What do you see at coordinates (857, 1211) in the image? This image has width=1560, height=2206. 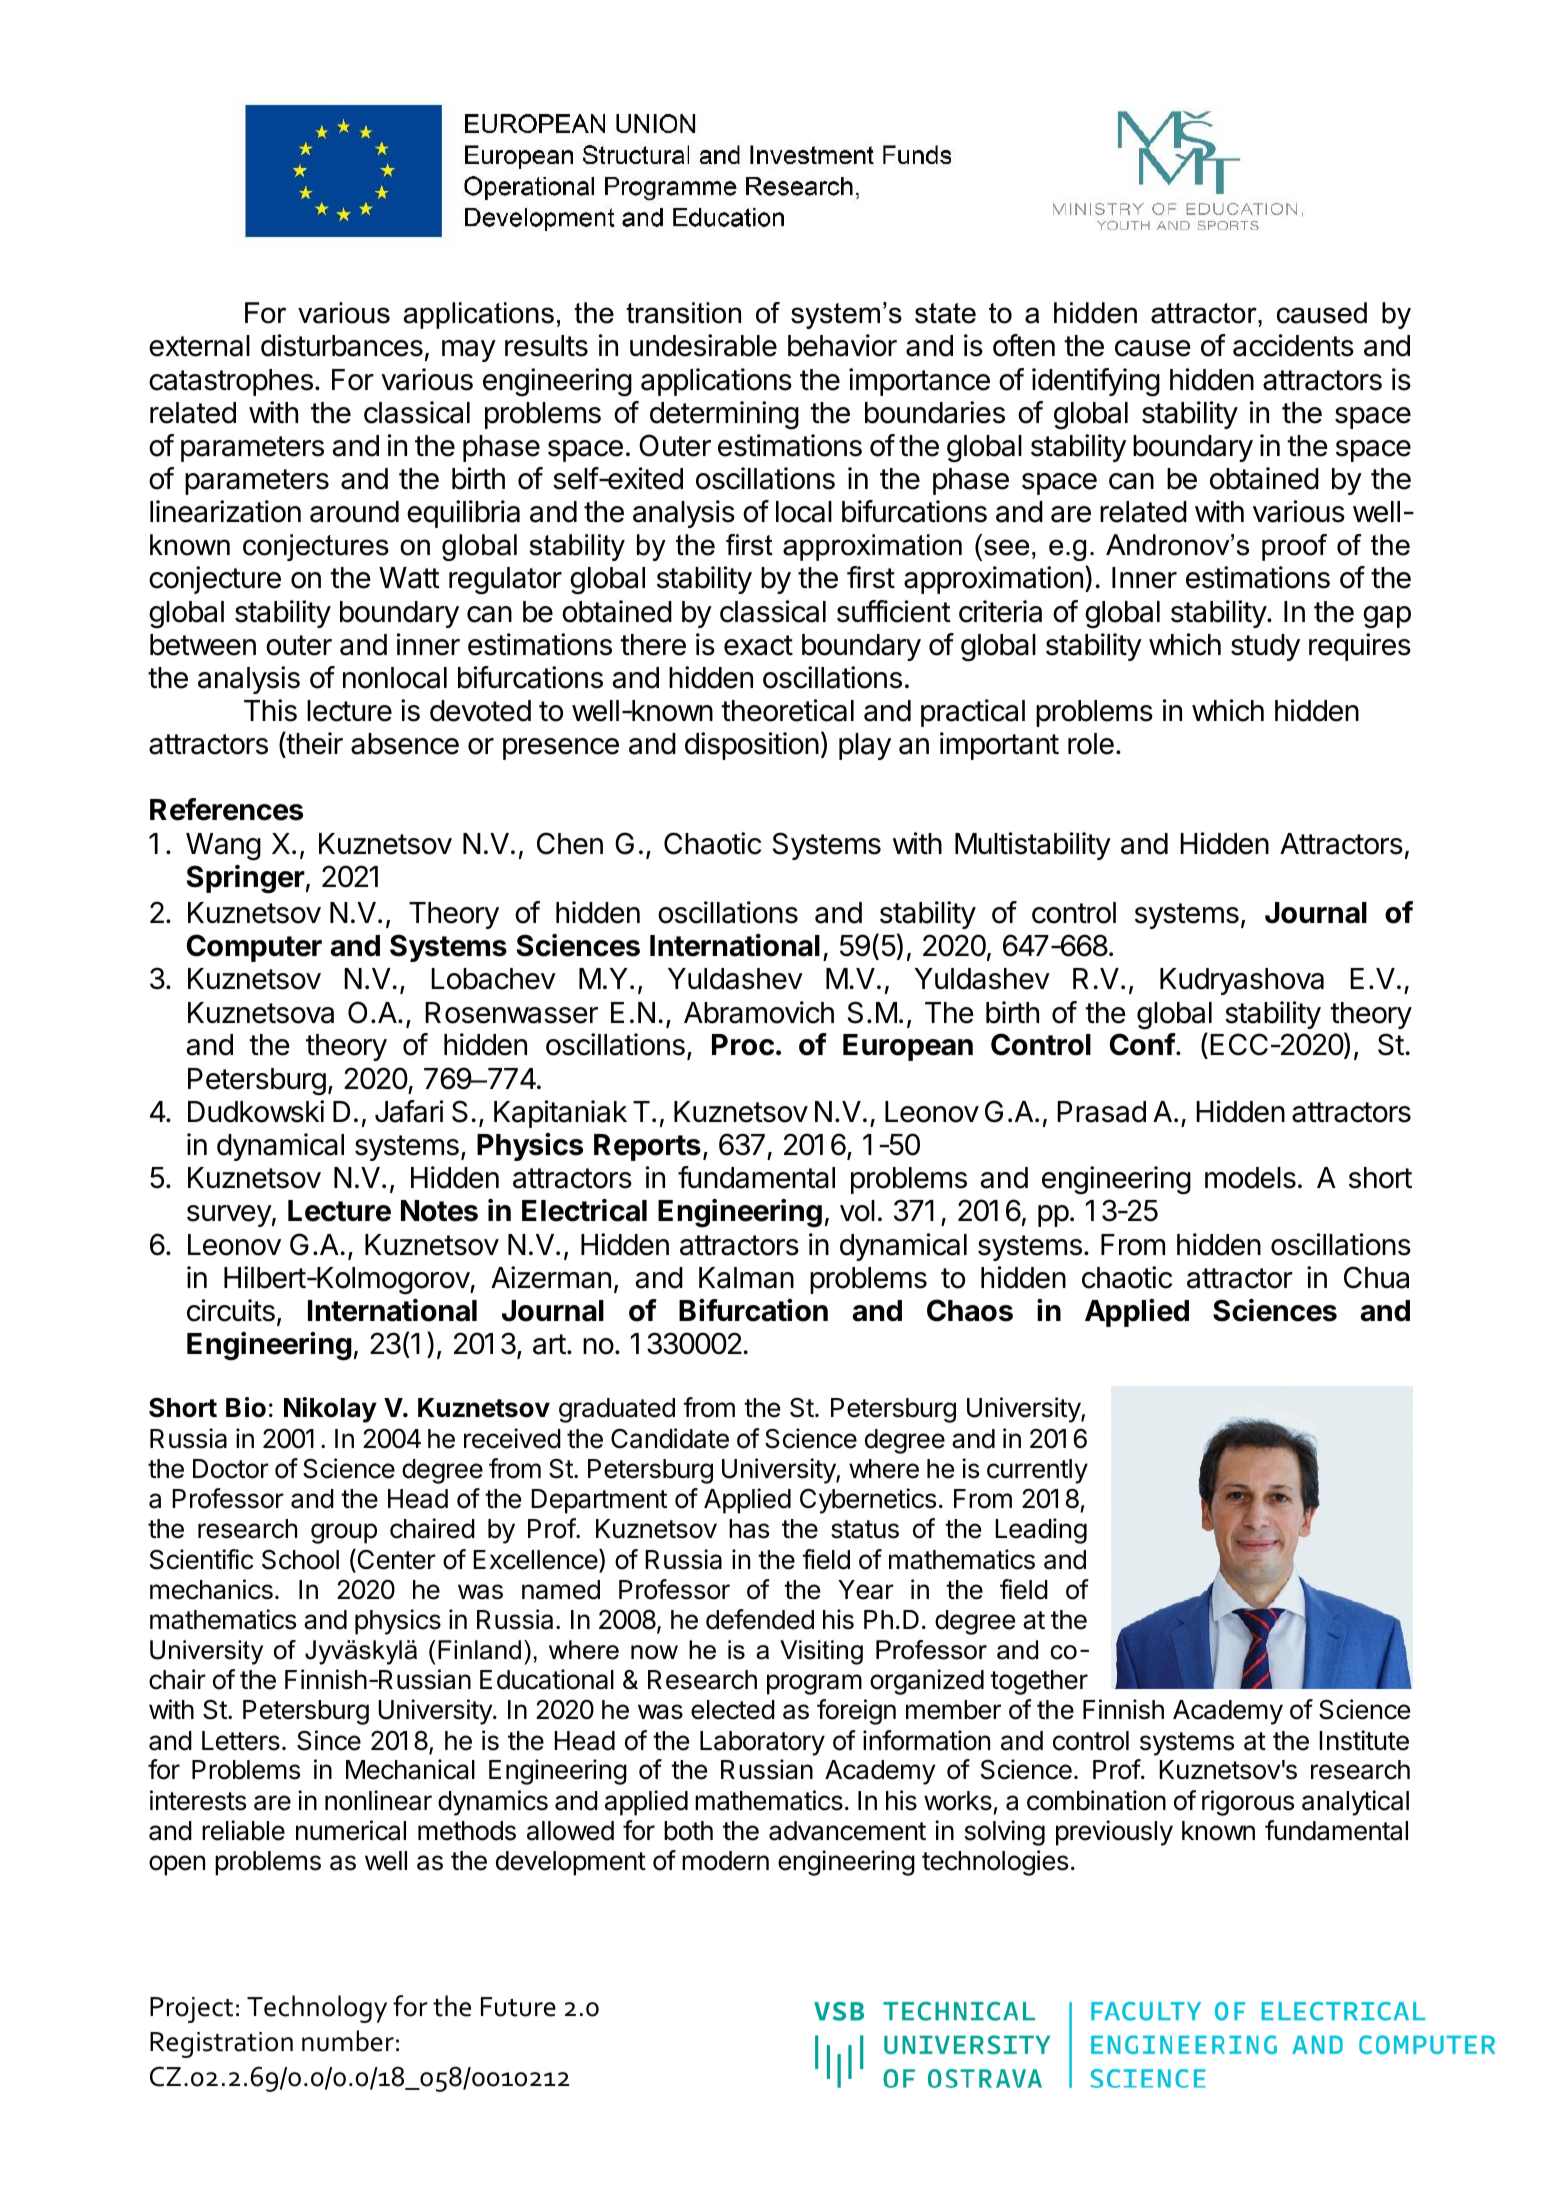 I see `vol` at bounding box center [857, 1211].
